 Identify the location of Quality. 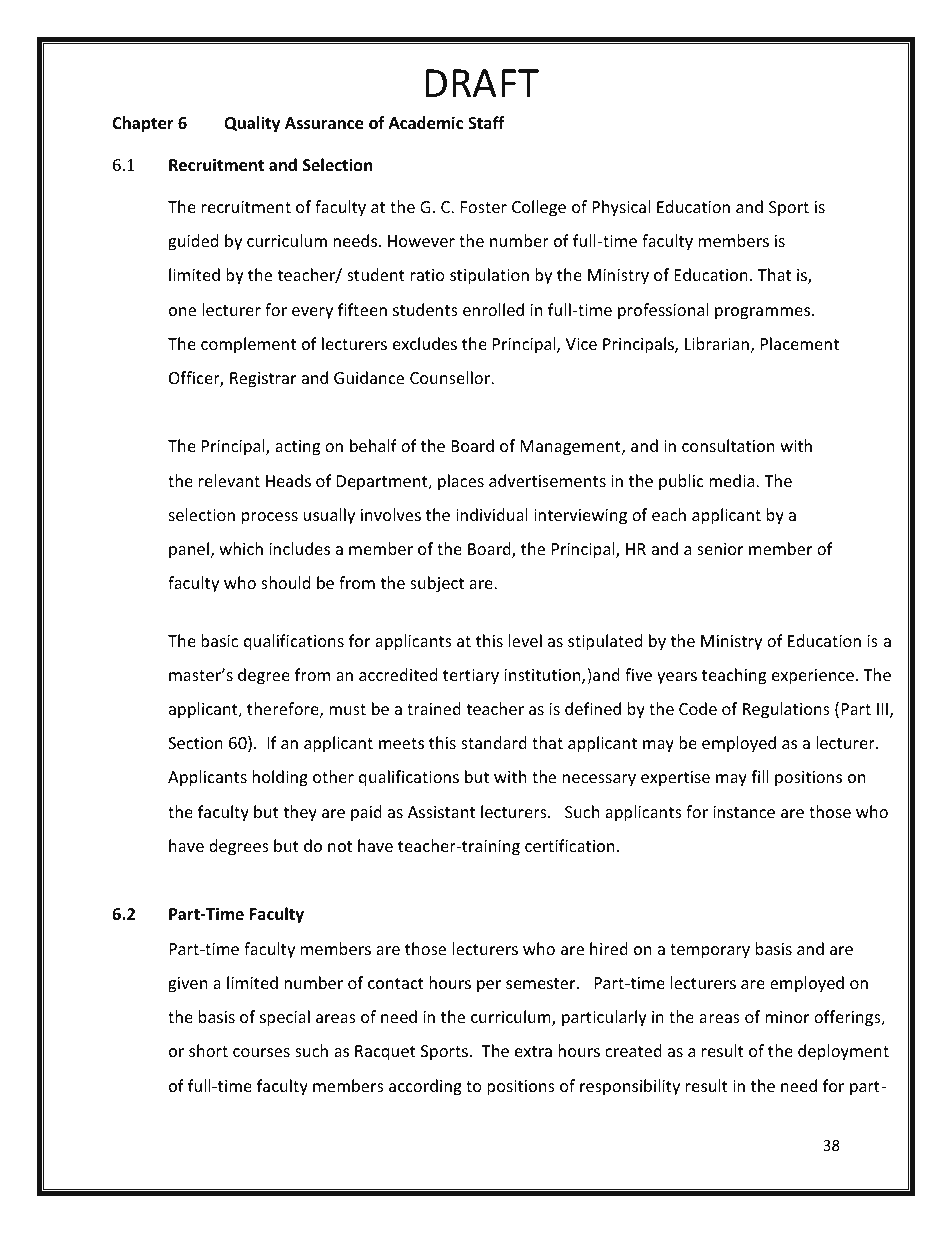
(252, 124).
